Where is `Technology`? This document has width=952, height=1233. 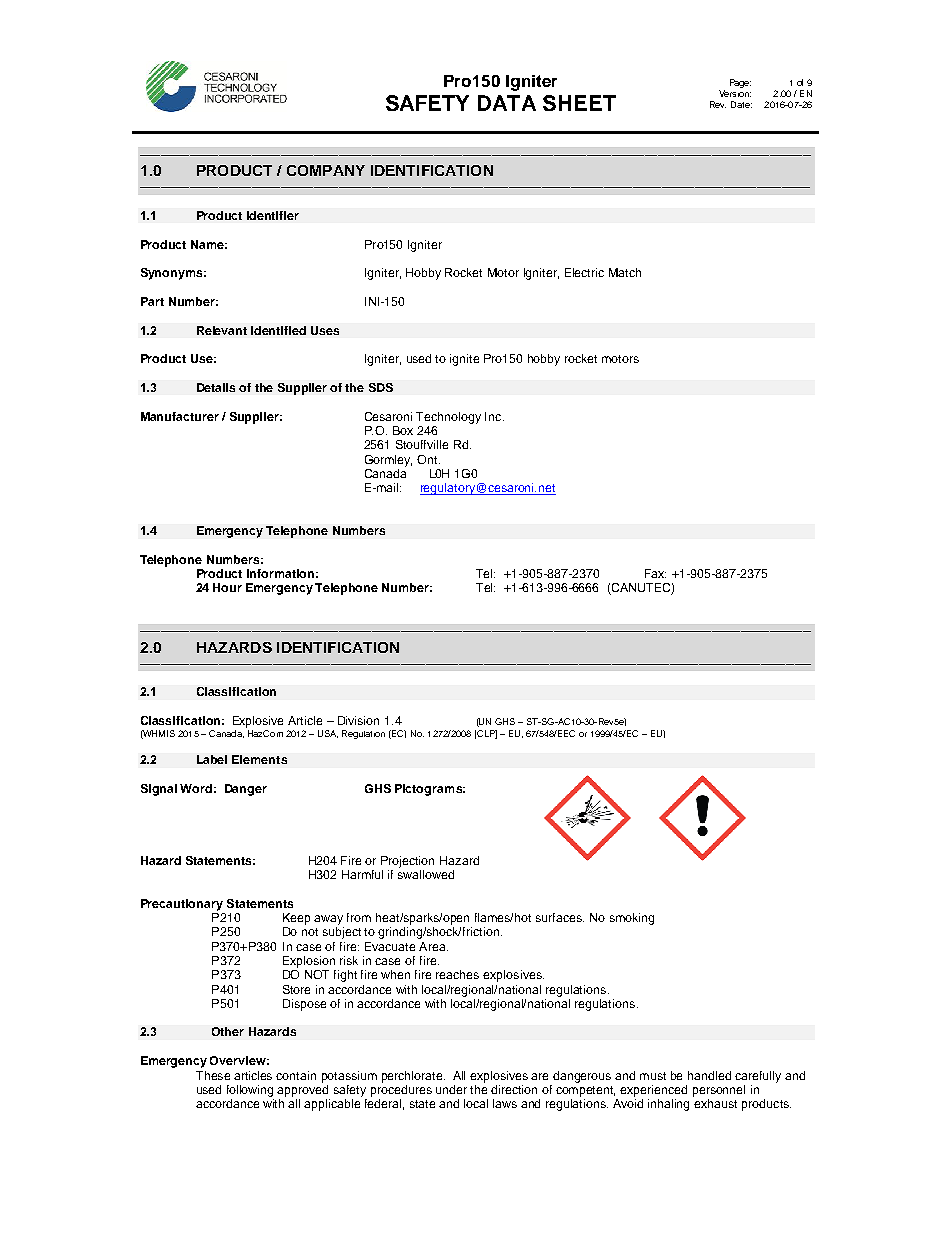 Technology is located at coordinates (448, 418).
